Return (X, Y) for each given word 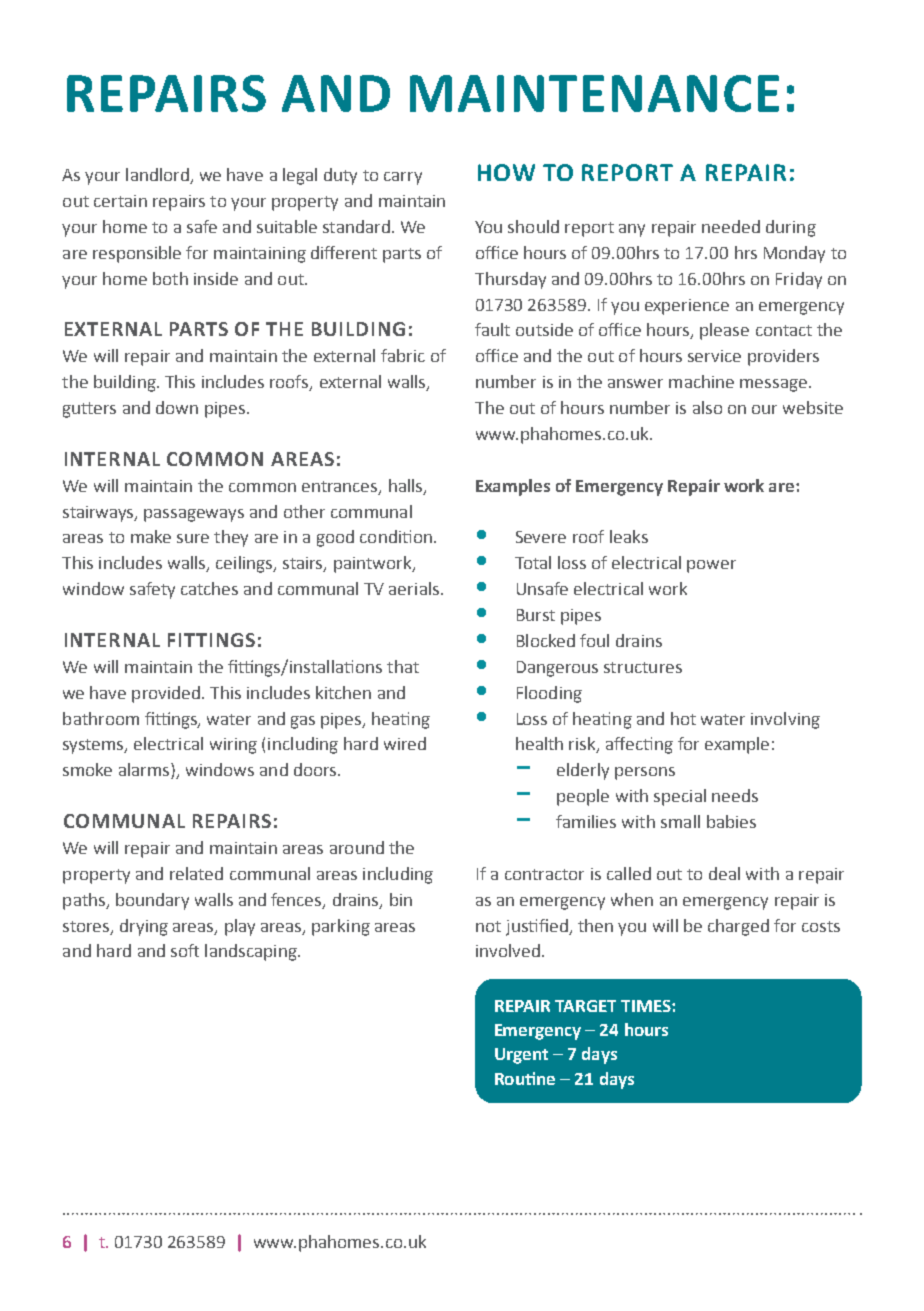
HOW (506, 172)
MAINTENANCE (594, 93)
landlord (158, 176)
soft (185, 950)
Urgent (521, 1056)
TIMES (647, 1006)
